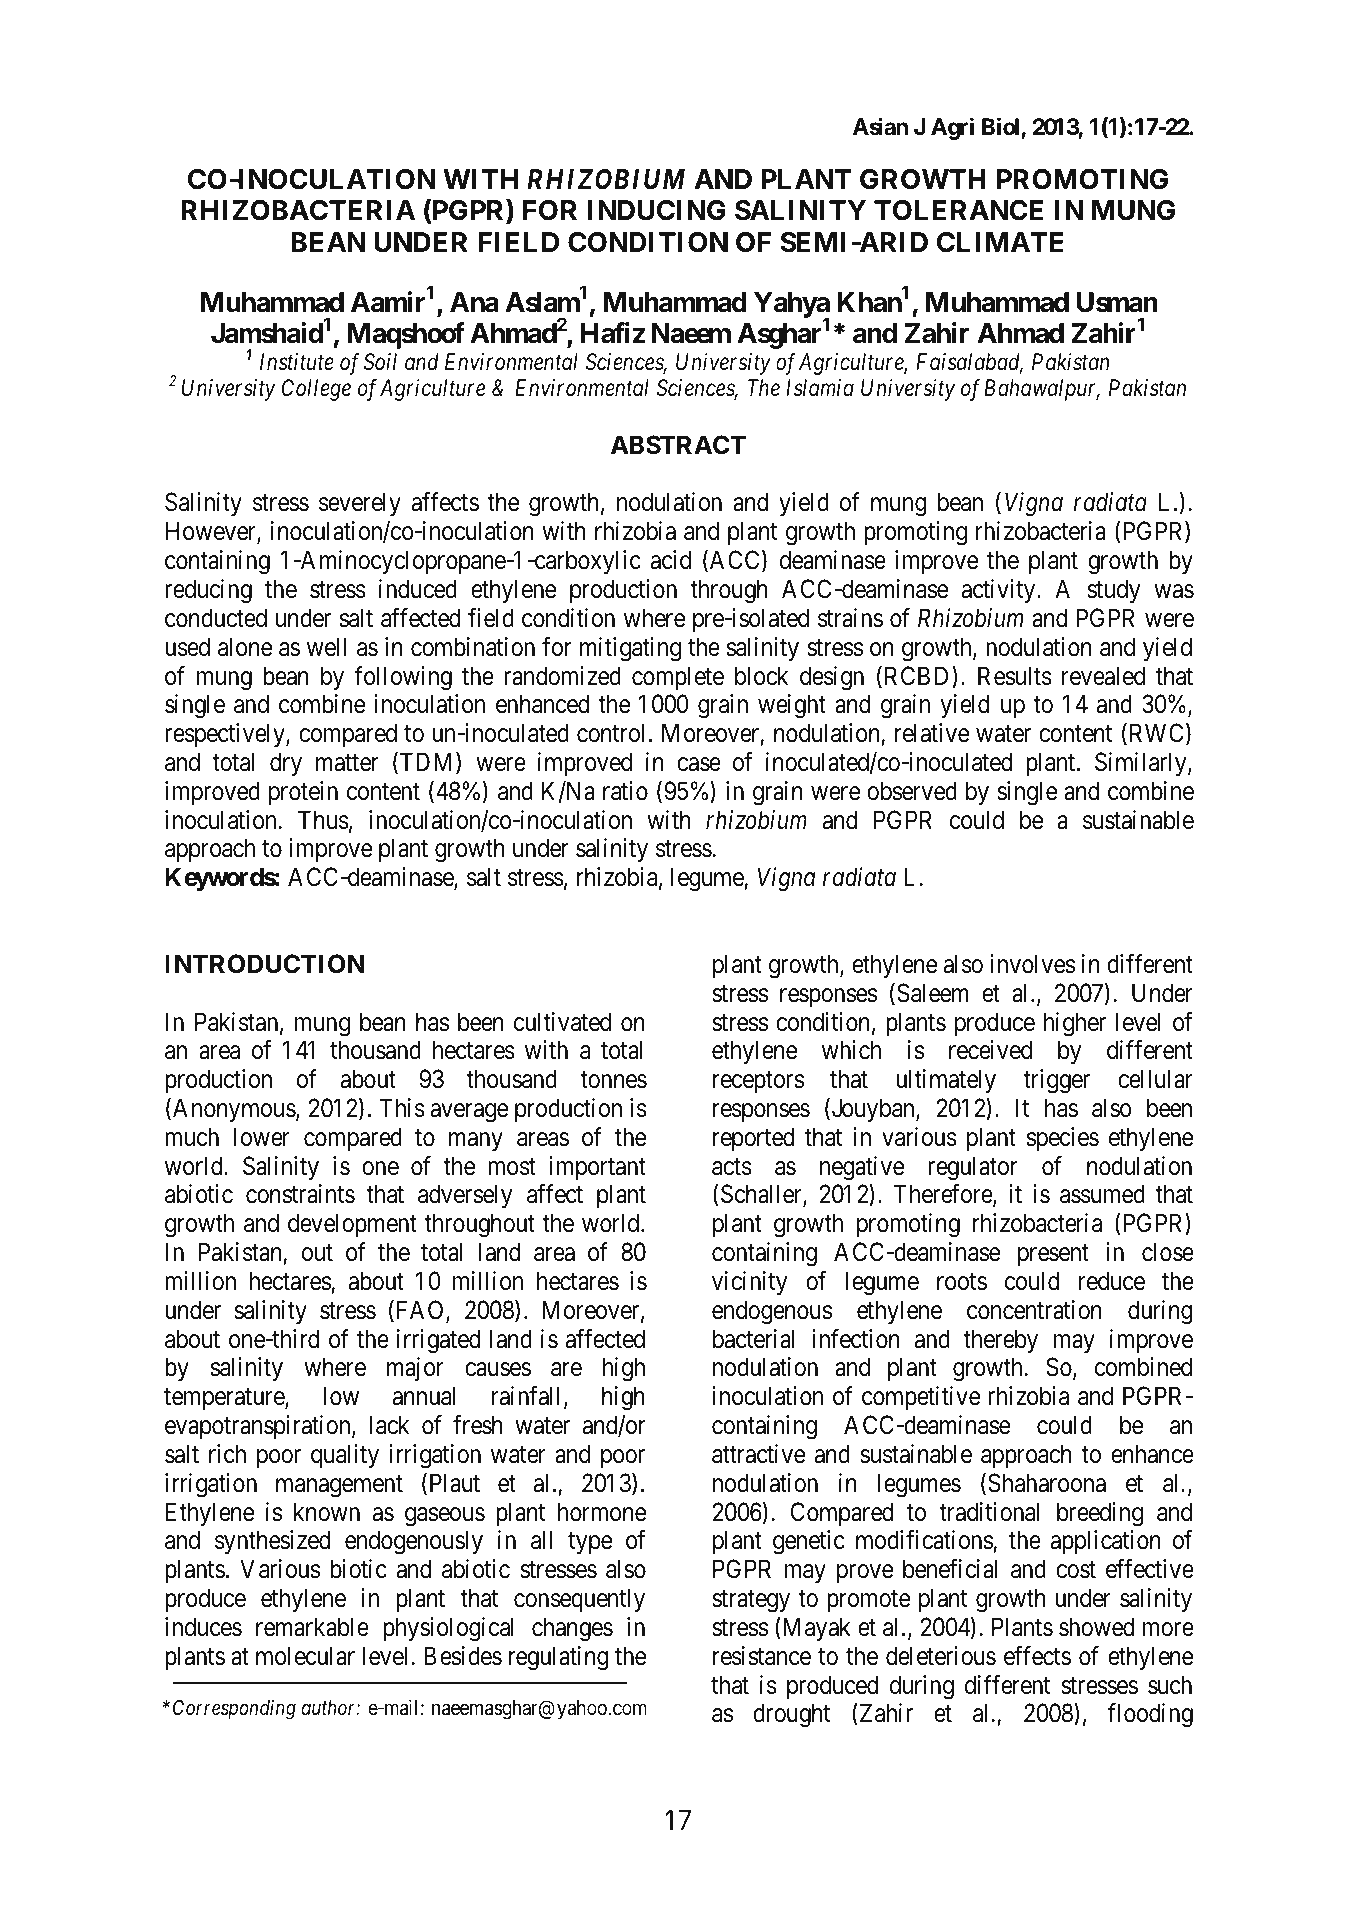 The width and height of the screenshot is (1357, 1919). I want to click on Results, so click(1015, 676).
